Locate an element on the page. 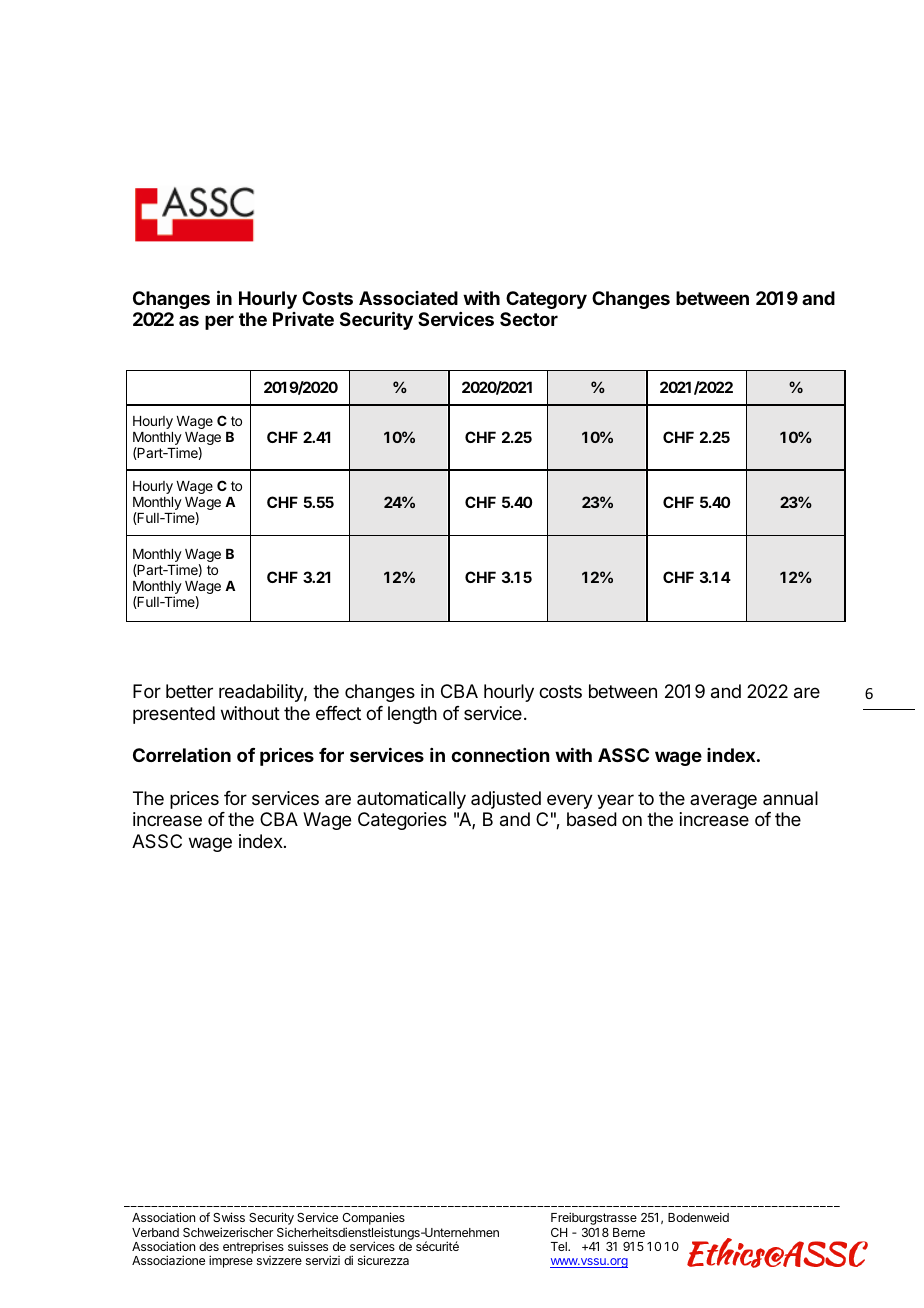 This image has width=924, height=1308. adjusted is located at coordinates (506, 800).
